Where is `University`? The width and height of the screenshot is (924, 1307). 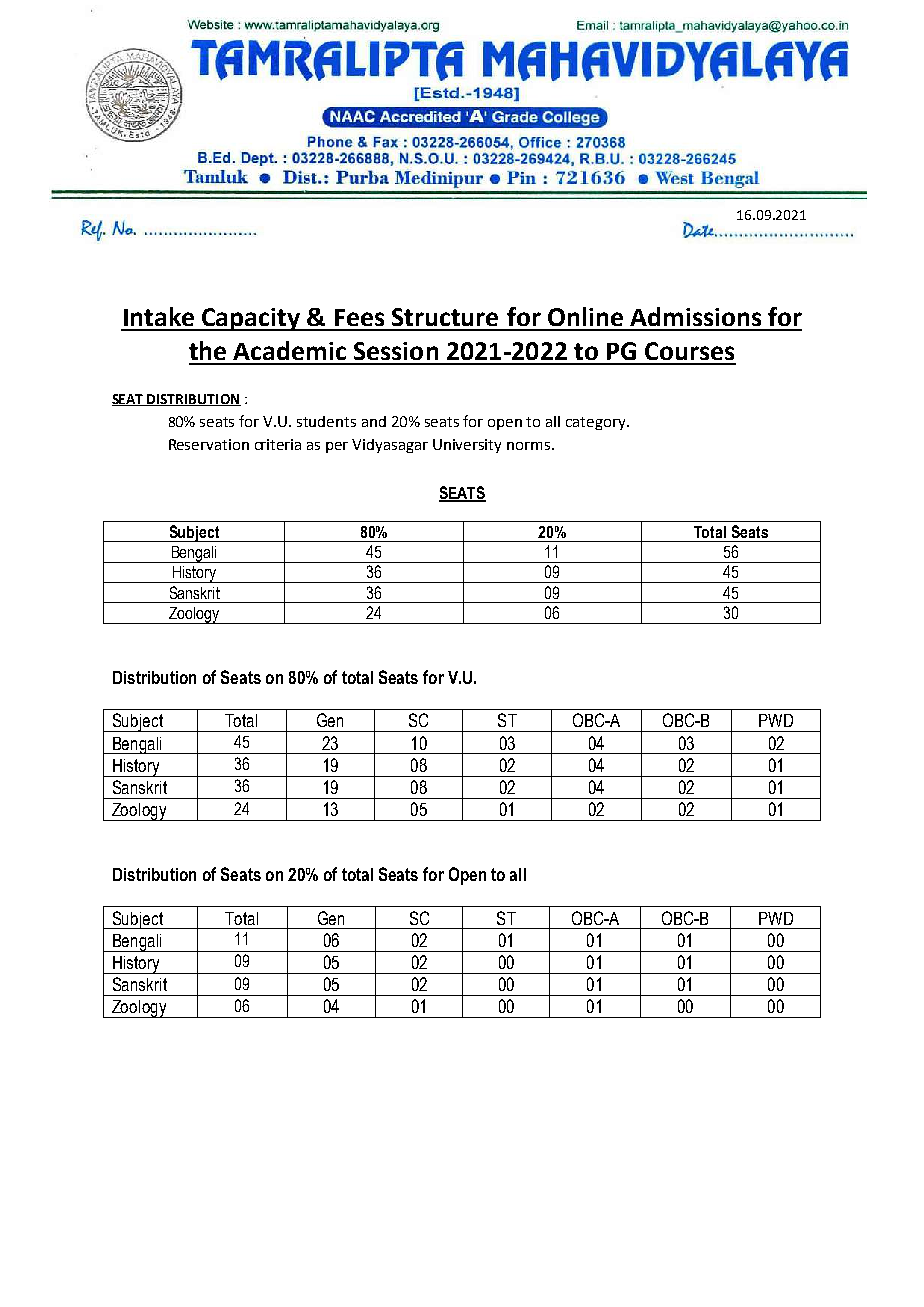
University is located at coordinates (467, 446).
